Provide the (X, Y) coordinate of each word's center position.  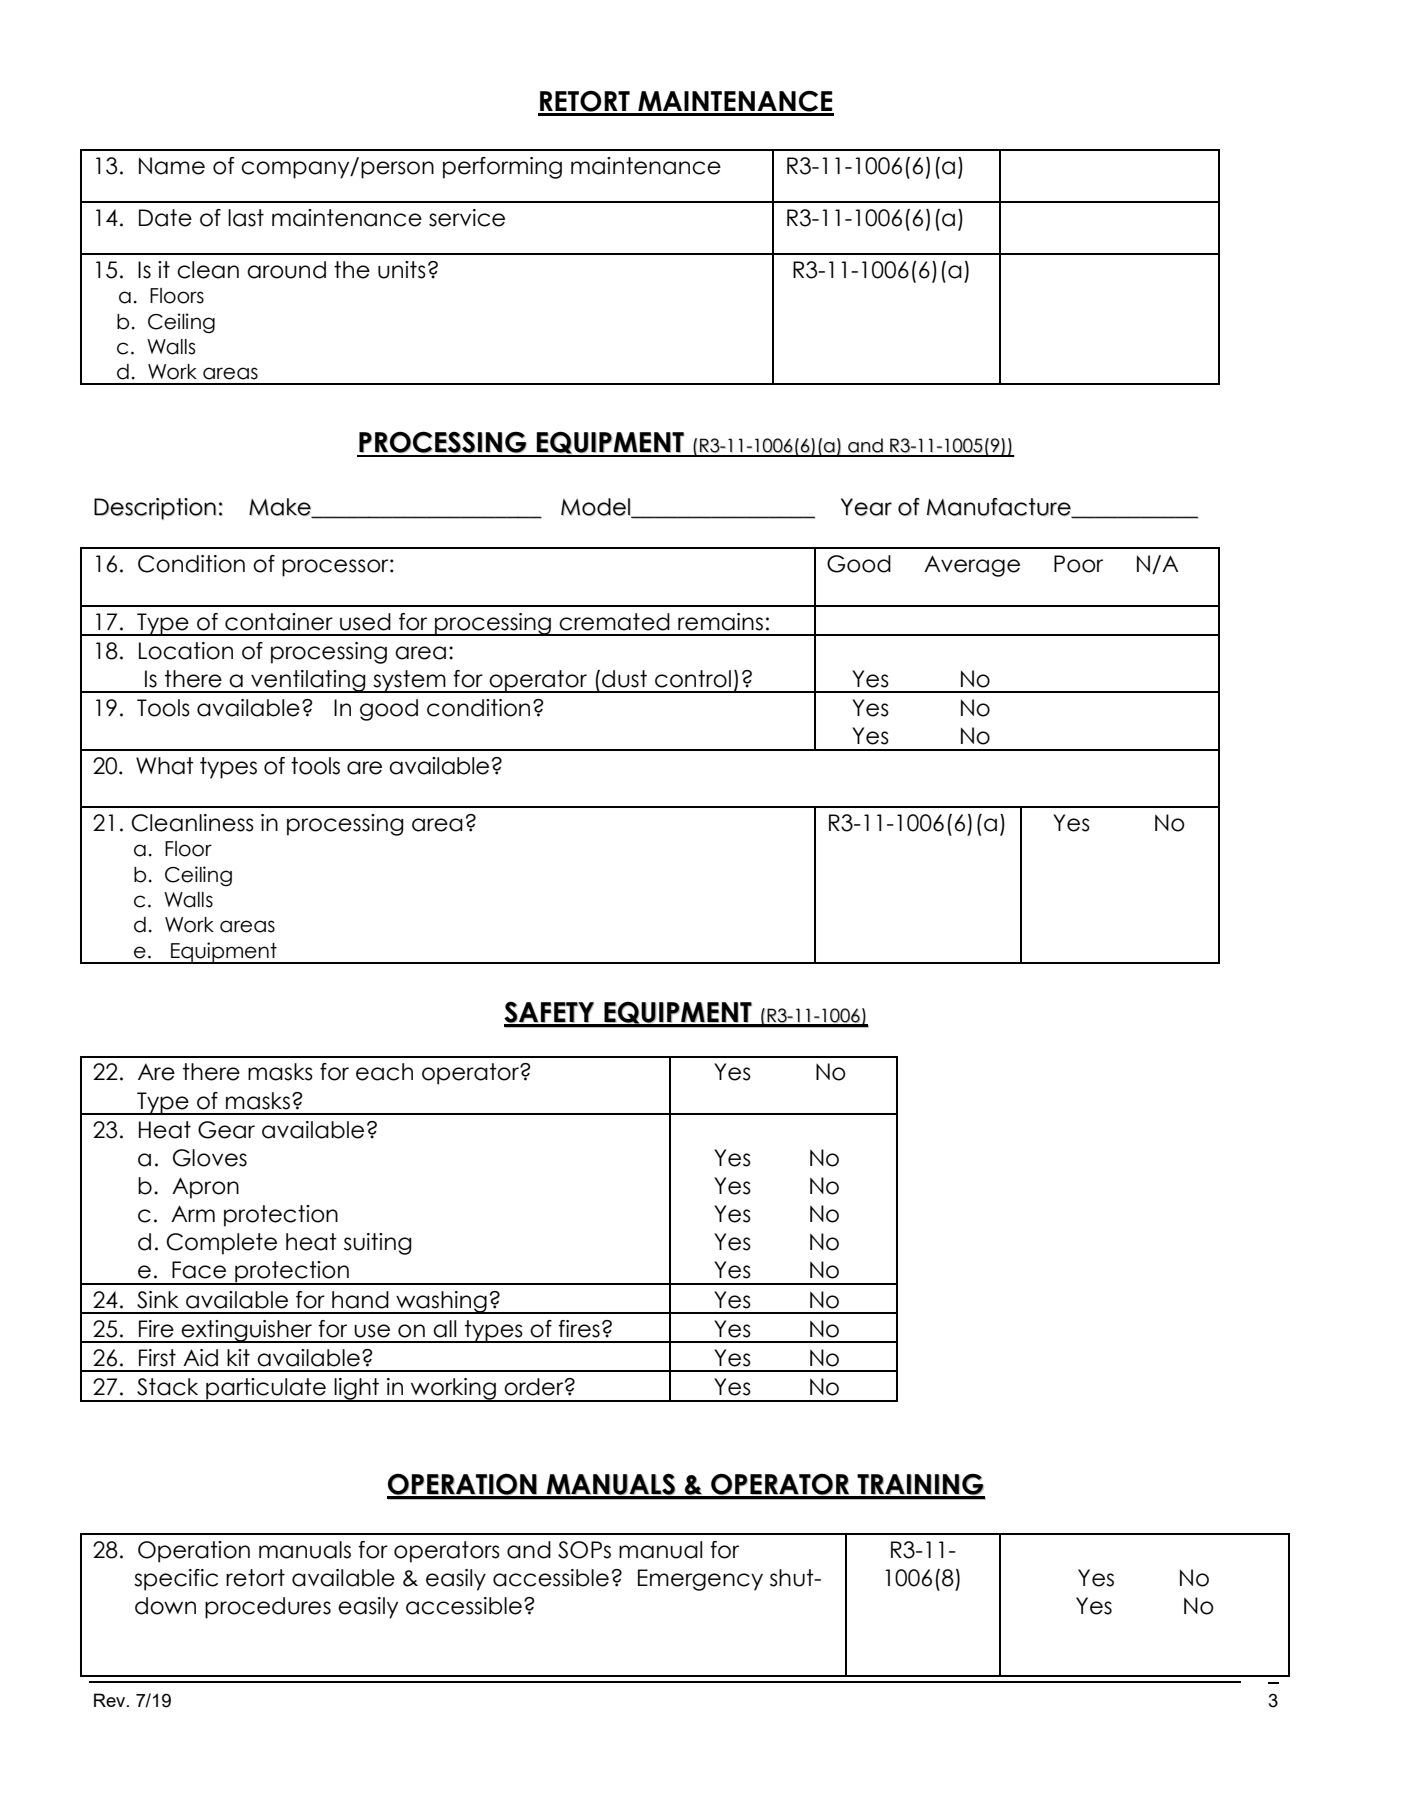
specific (176, 1580)
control (693, 679)
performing (502, 168)
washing (441, 1302)
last (246, 218)
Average (972, 566)
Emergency (700, 1580)
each (384, 1072)
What (165, 766)
